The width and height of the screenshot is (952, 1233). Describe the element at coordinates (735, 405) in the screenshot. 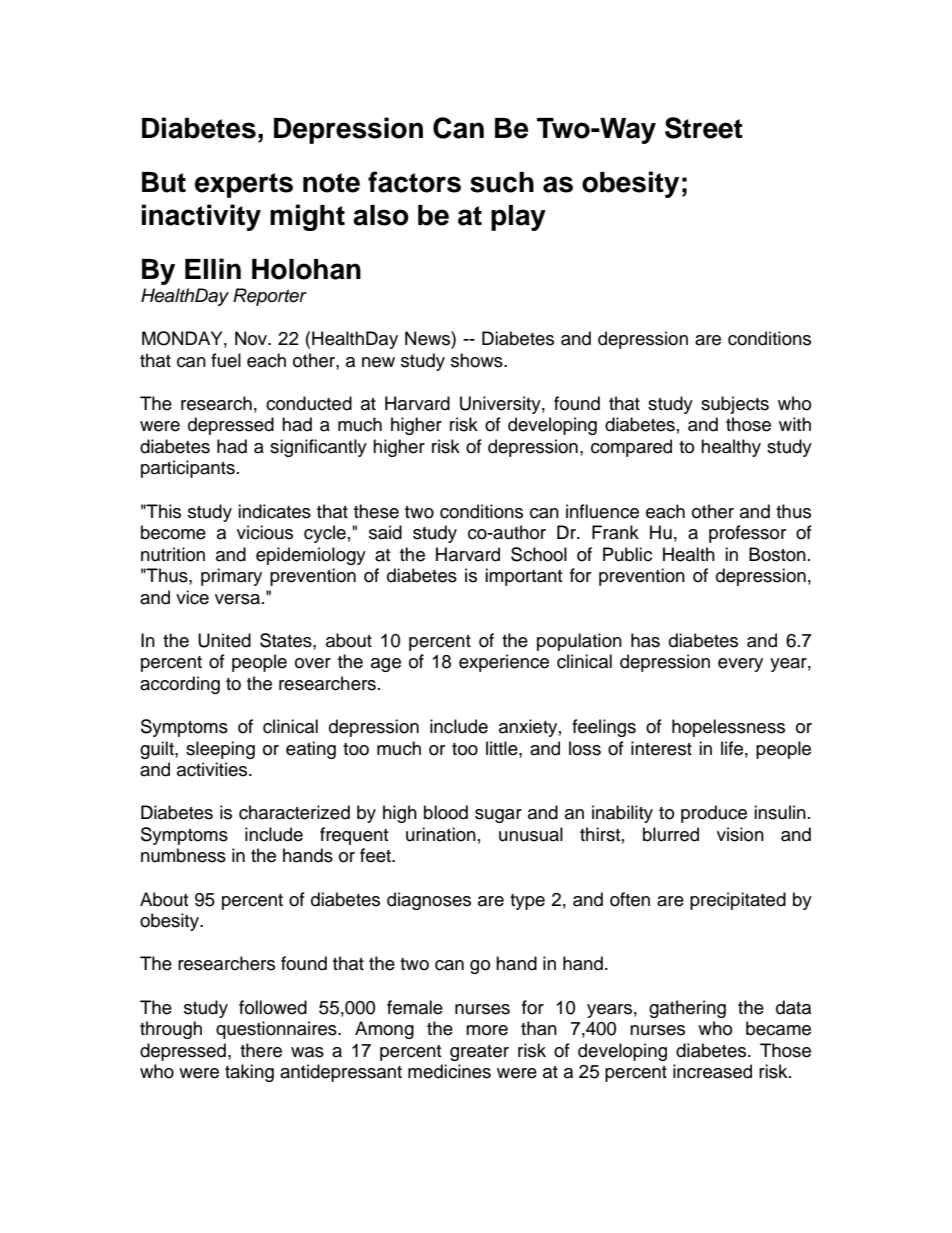

I see `subjects` at that location.
